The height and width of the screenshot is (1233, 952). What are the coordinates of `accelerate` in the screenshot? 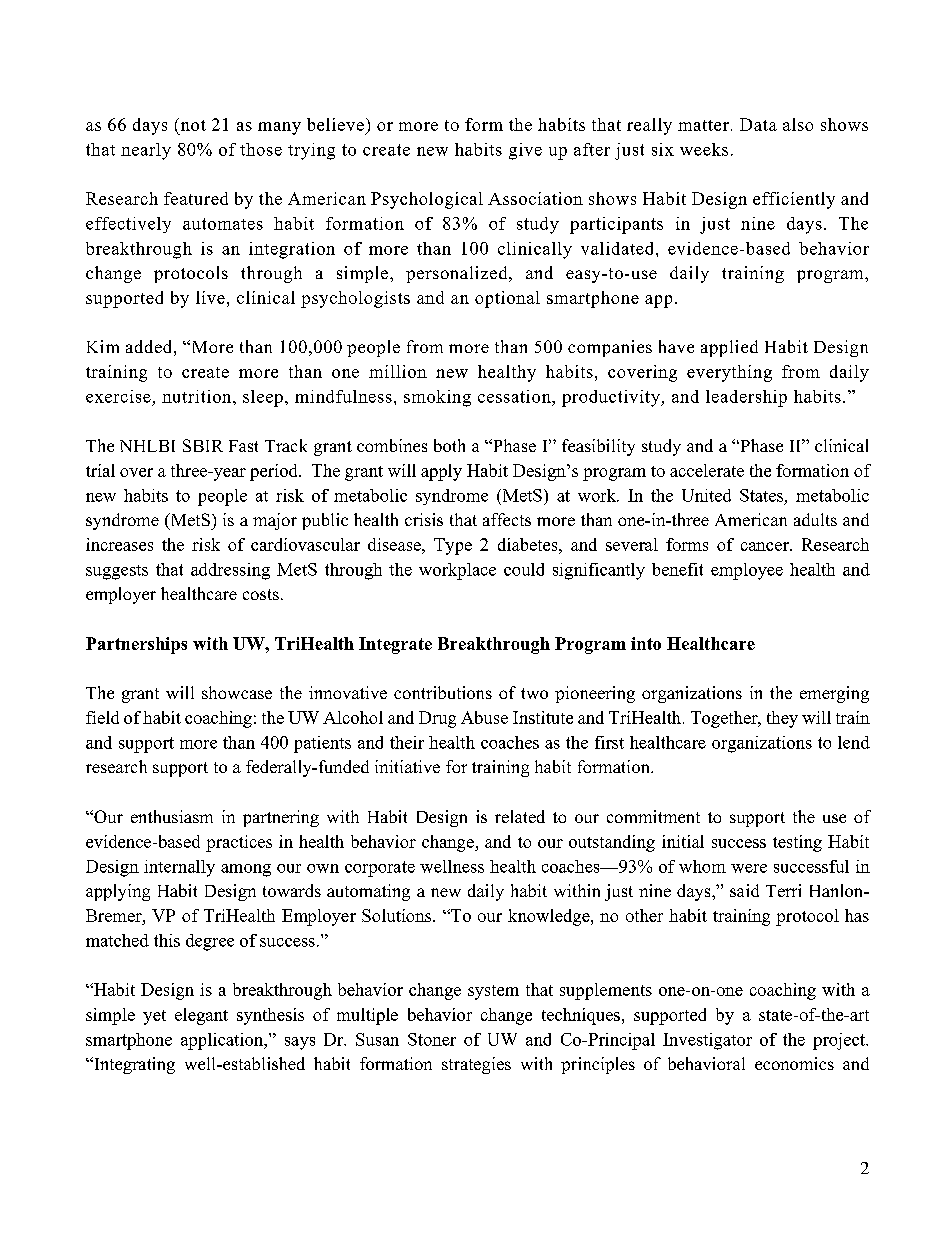 It's located at (707, 470).
